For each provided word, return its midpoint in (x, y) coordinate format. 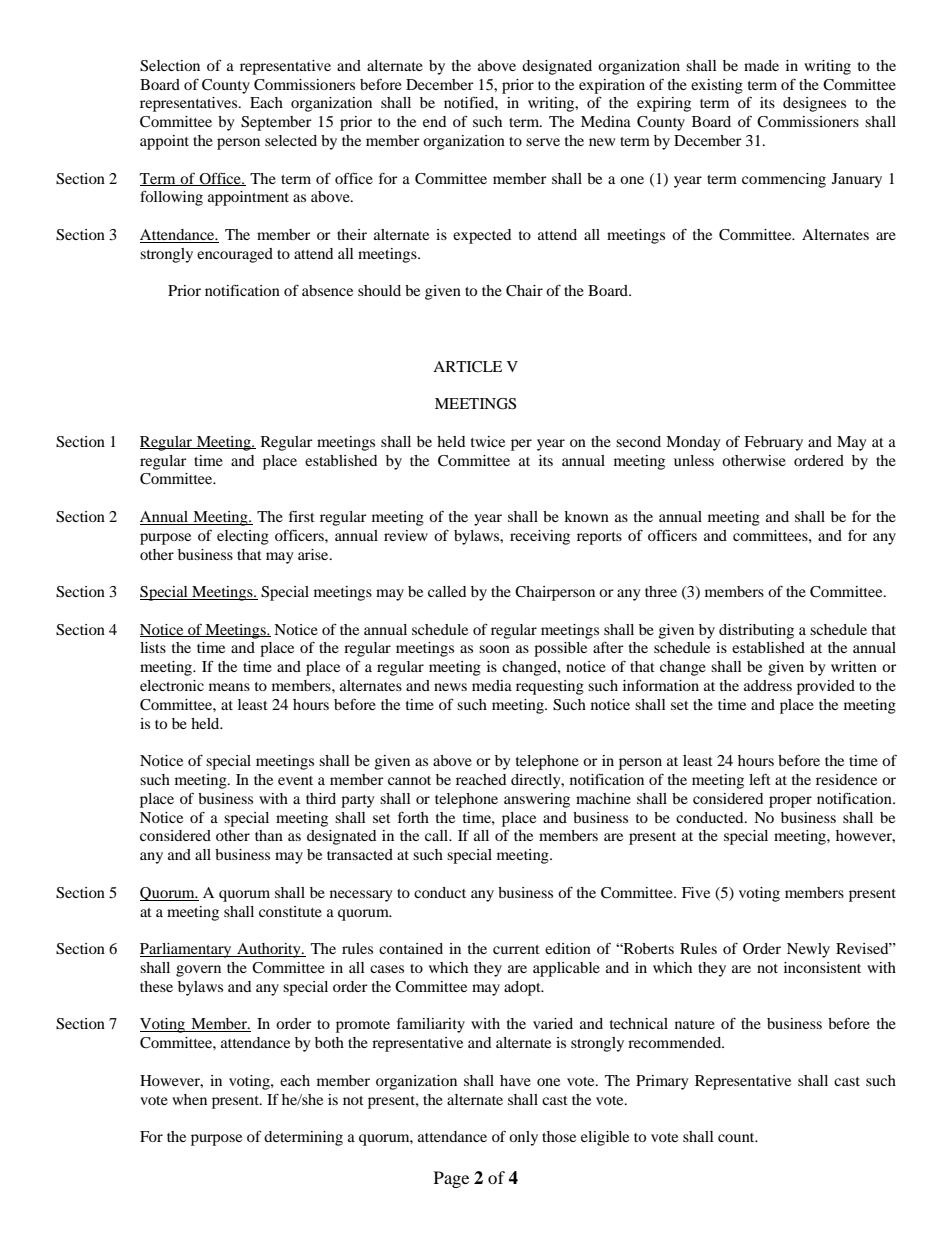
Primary (662, 1082)
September (276, 123)
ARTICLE (467, 367)
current (516, 949)
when (189, 1099)
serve (543, 142)
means (229, 687)
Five (696, 892)
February (773, 443)
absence (327, 290)
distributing (756, 631)
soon (494, 649)
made (761, 65)
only (523, 1138)
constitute (290, 911)
